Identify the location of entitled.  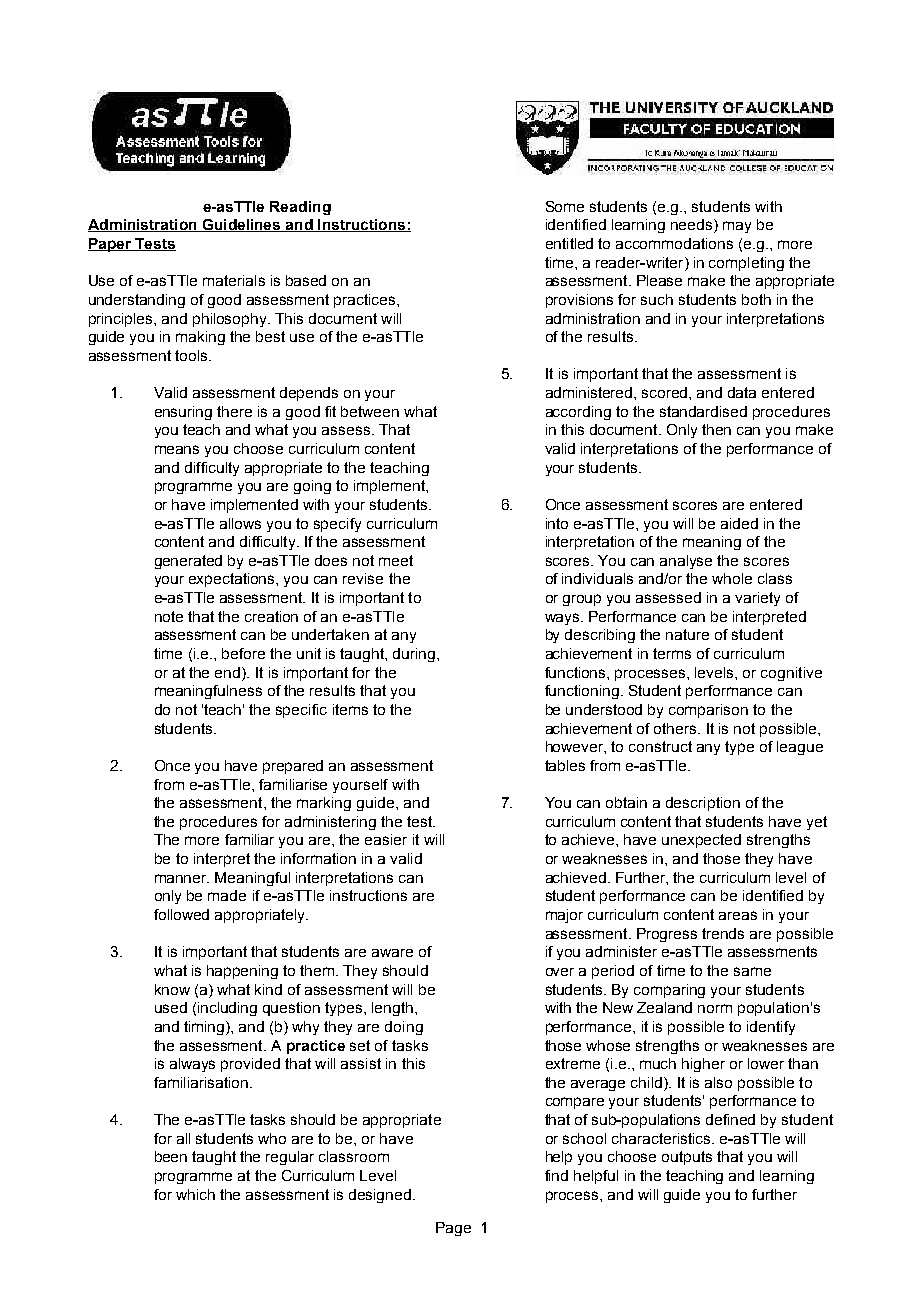
(569, 243).
